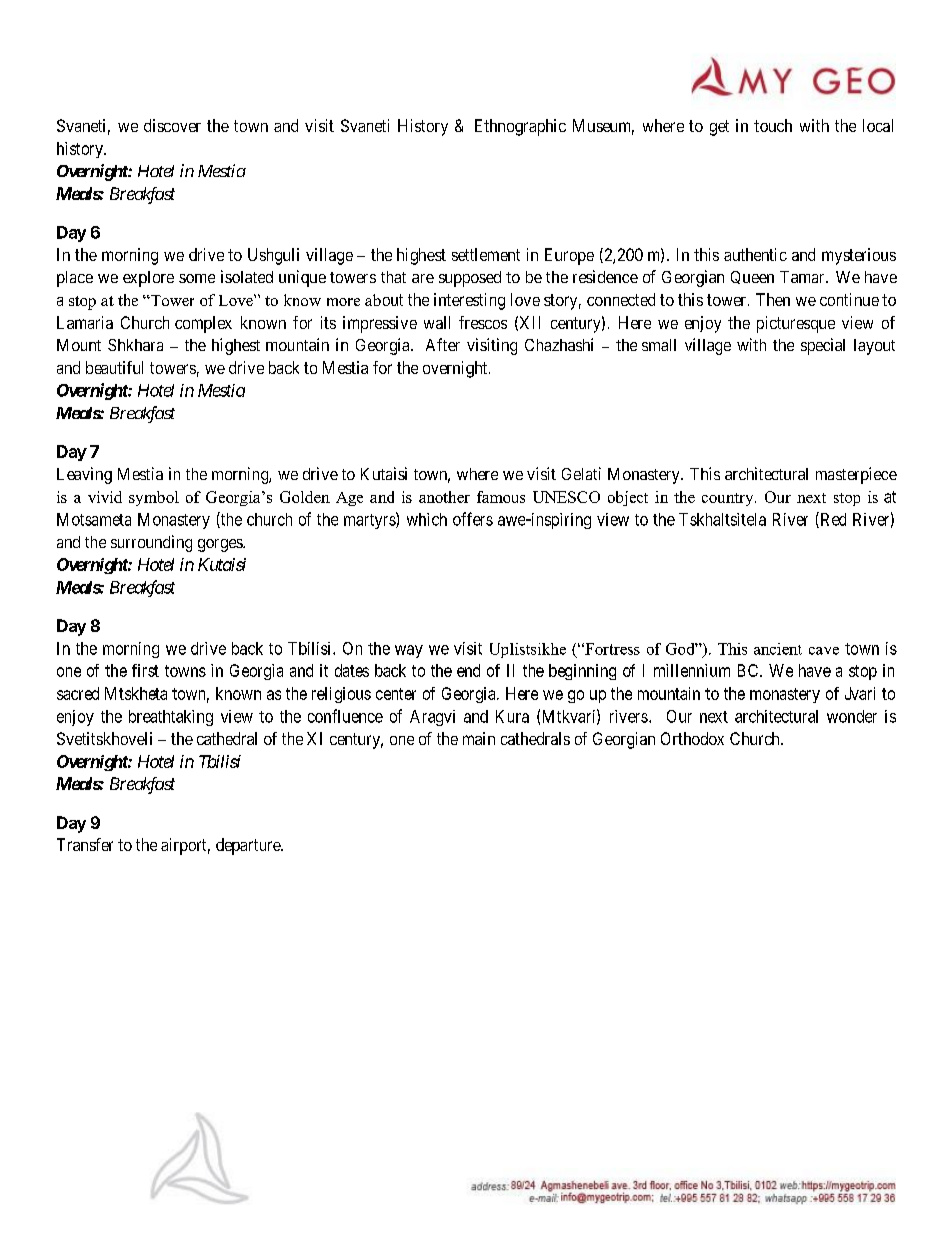 This image has height=1233, width=952. Describe the element at coordinates (501, 497) in the image. I see `famous` at that location.
